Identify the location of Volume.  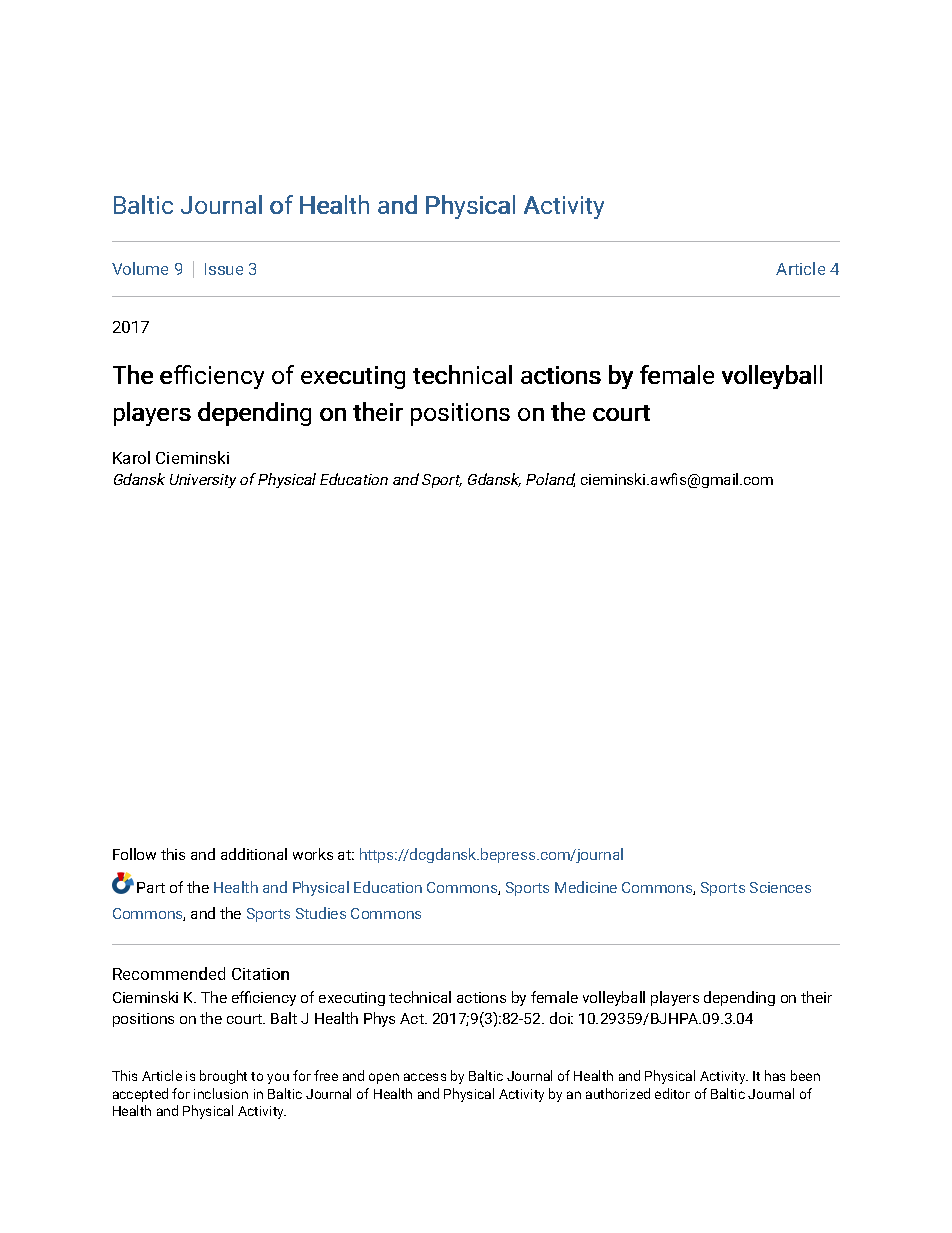
(140, 268).
